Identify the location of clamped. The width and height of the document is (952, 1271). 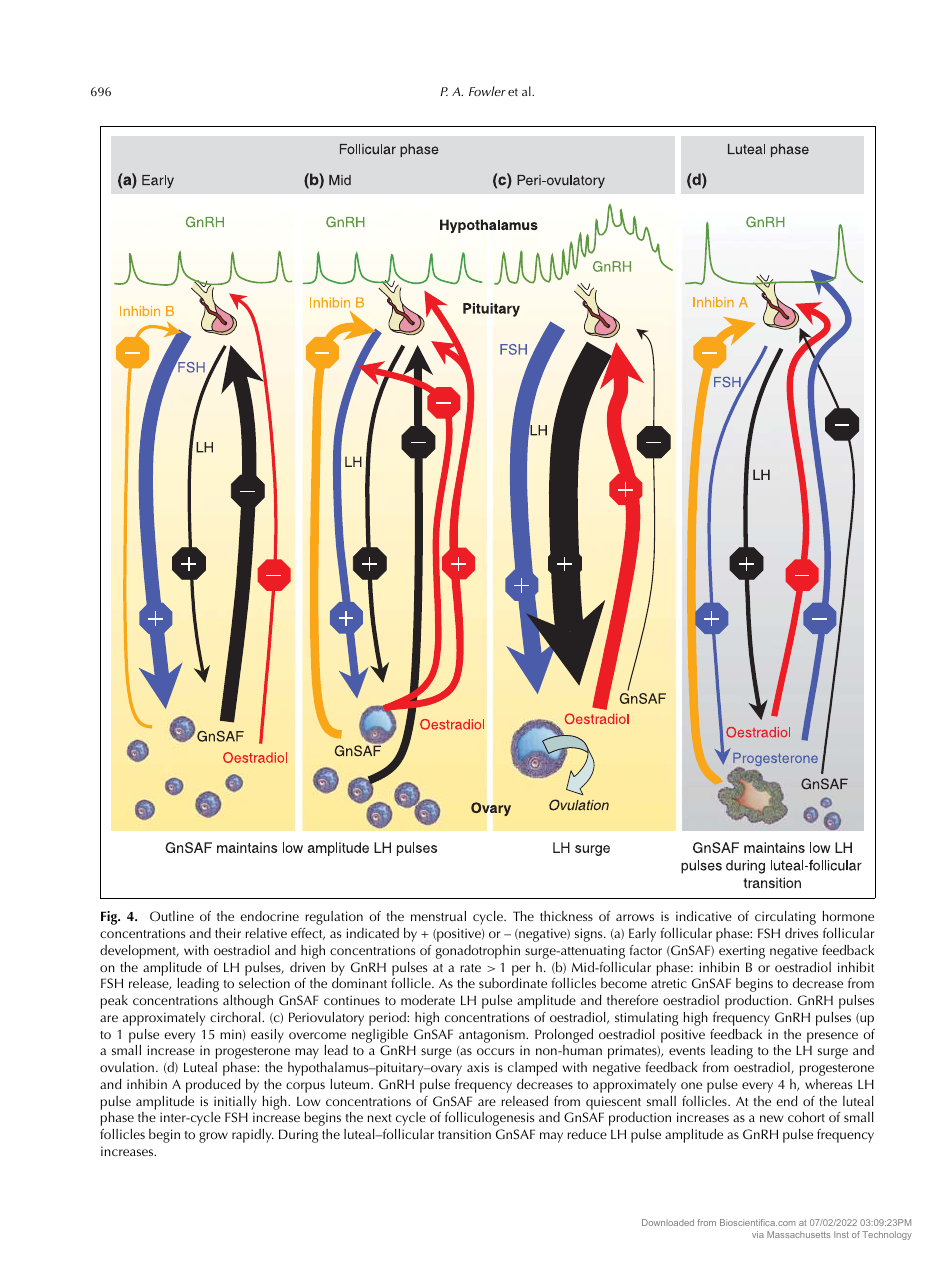
(532, 1069).
